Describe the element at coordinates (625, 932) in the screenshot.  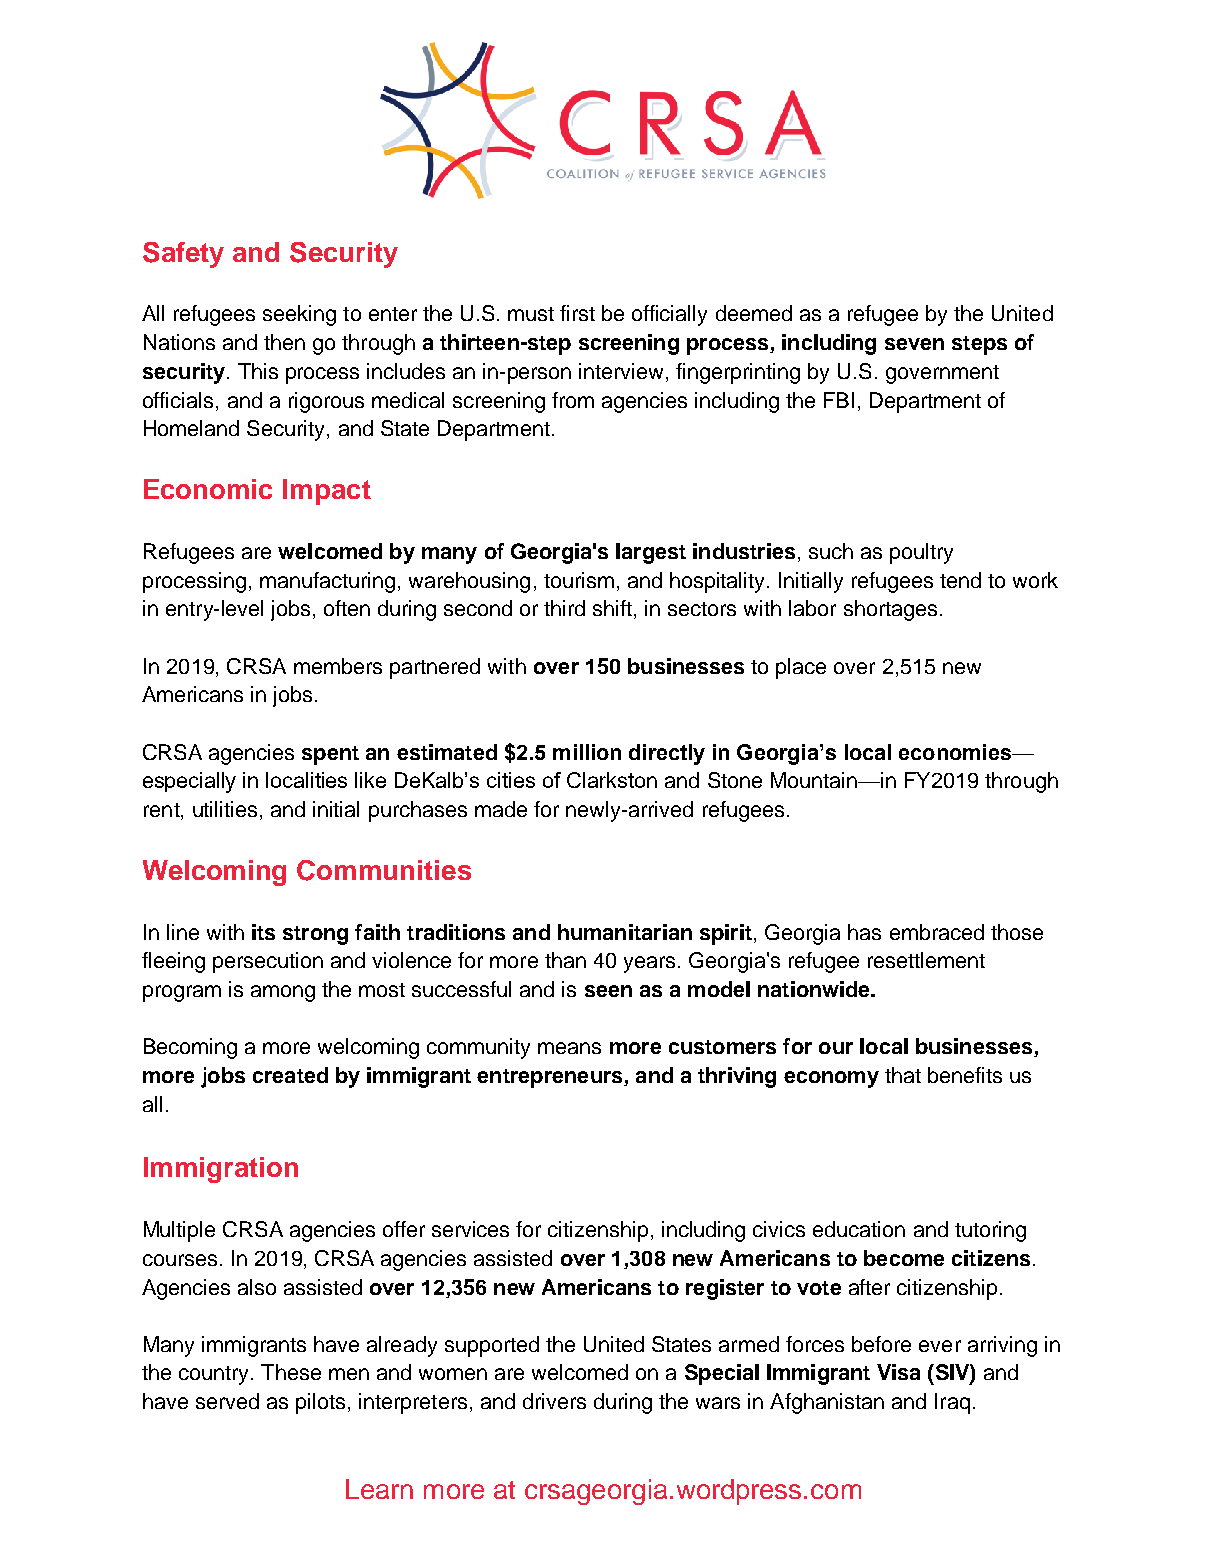
I see `humanitarian` at that location.
